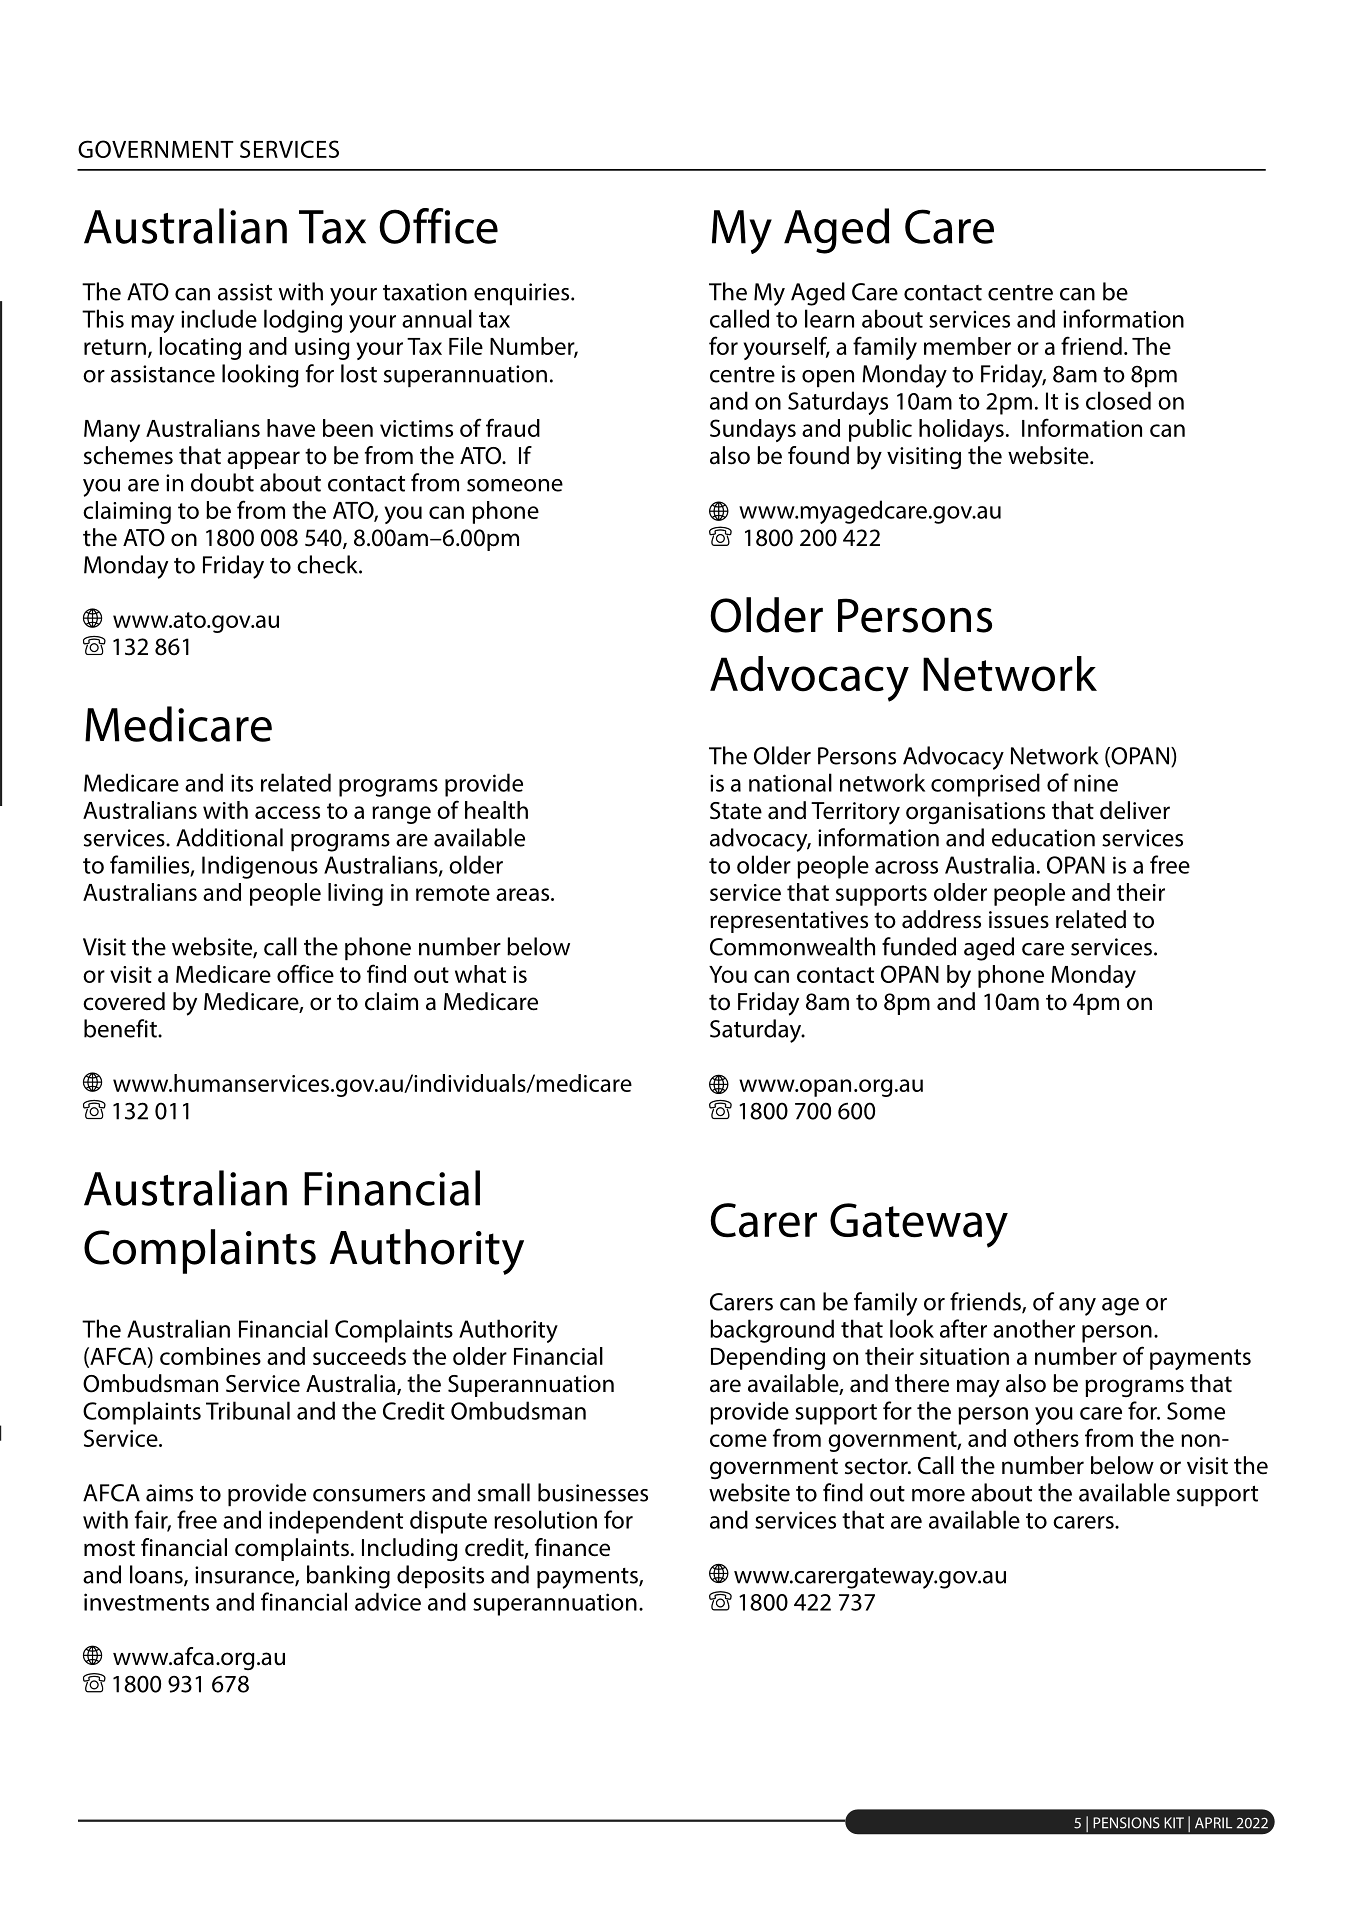 The height and width of the screenshot is (1915, 1354). Describe the element at coordinates (523, 294) in the screenshot. I see `enquiries` at that location.
